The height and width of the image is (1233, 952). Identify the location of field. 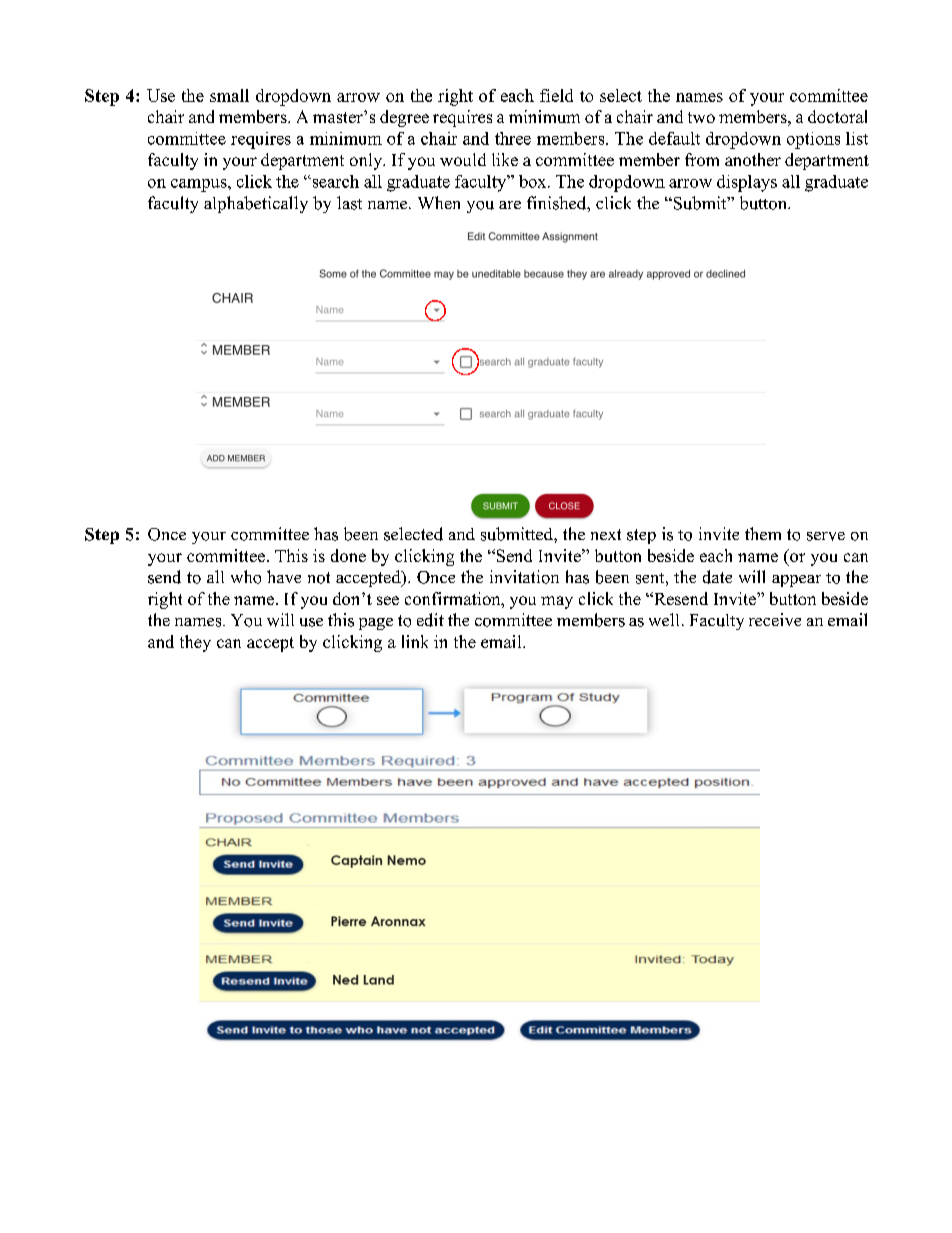
(556, 95).
